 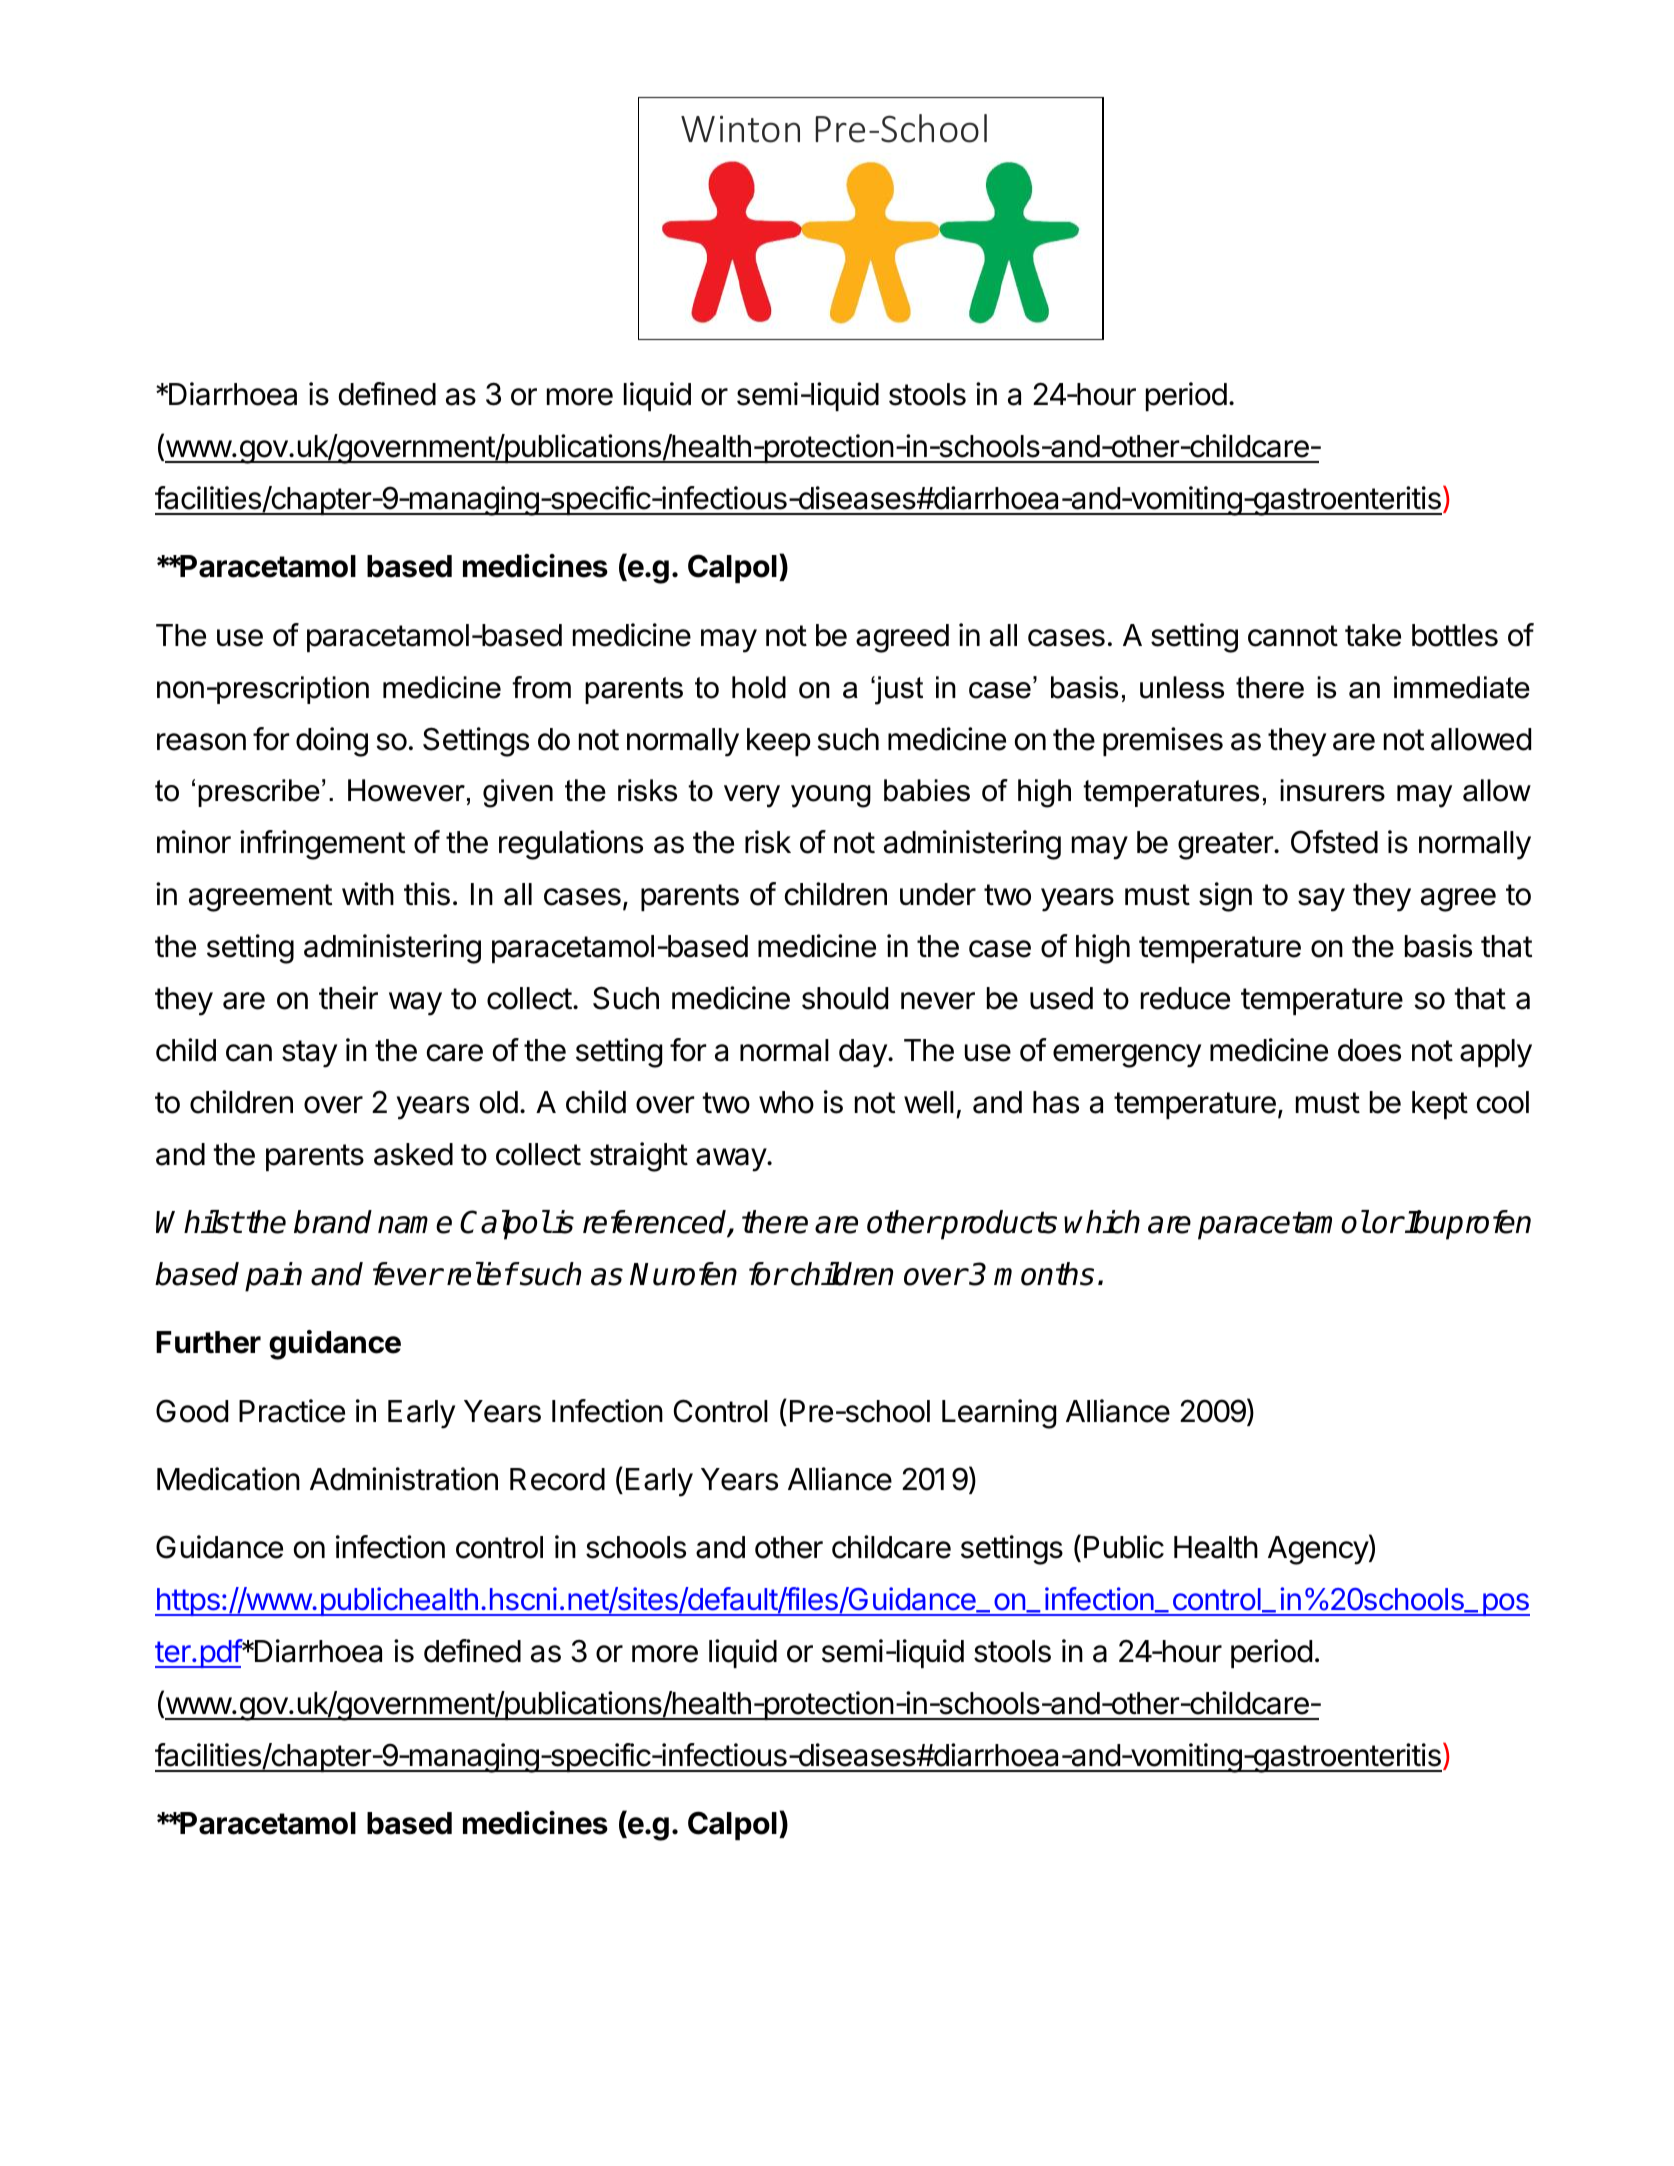 What do you see at coordinates (778, 742) in the image?
I see `keep` at bounding box center [778, 742].
